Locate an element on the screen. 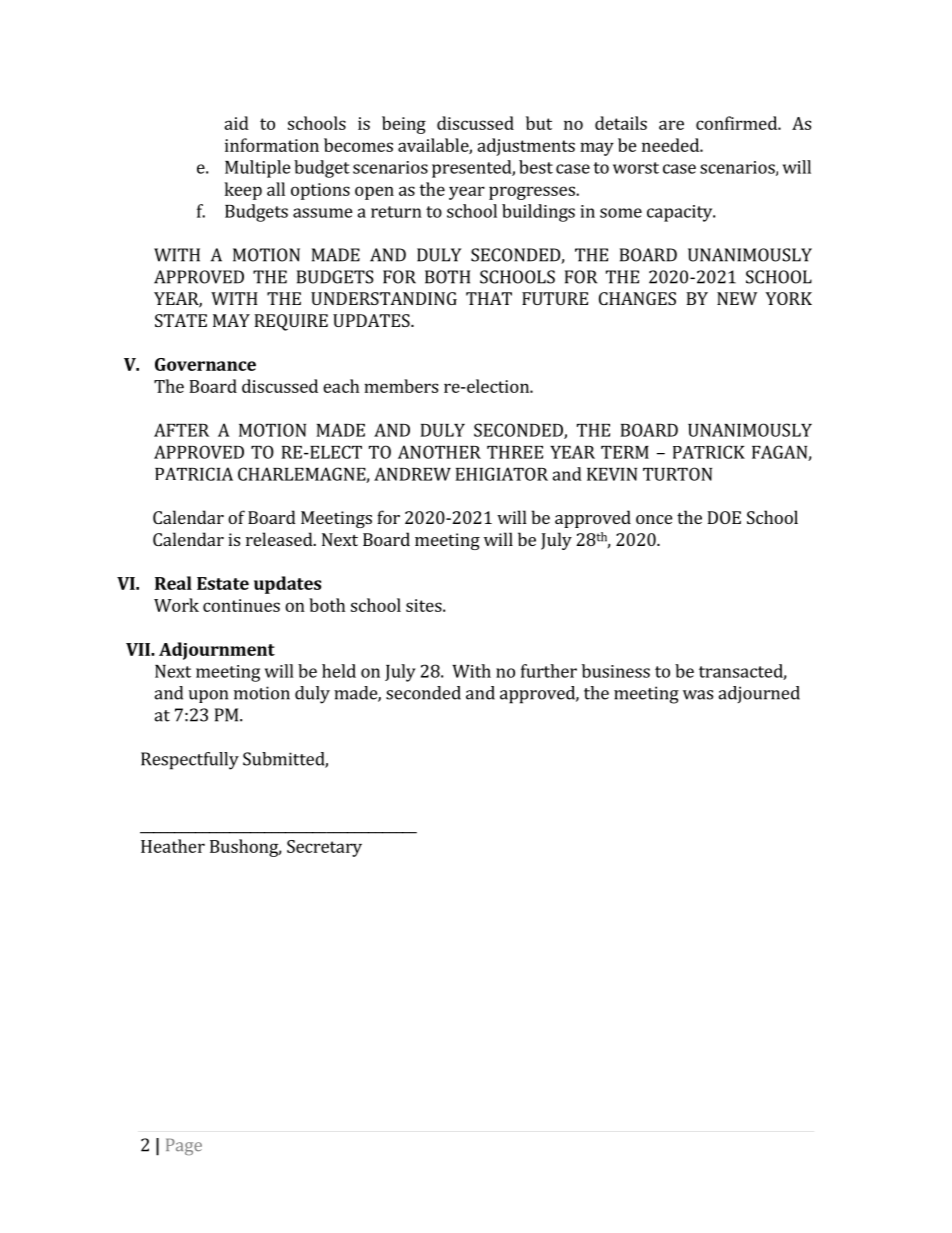 This screenshot has width=952, height=1233. Governance is located at coordinates (205, 364).
